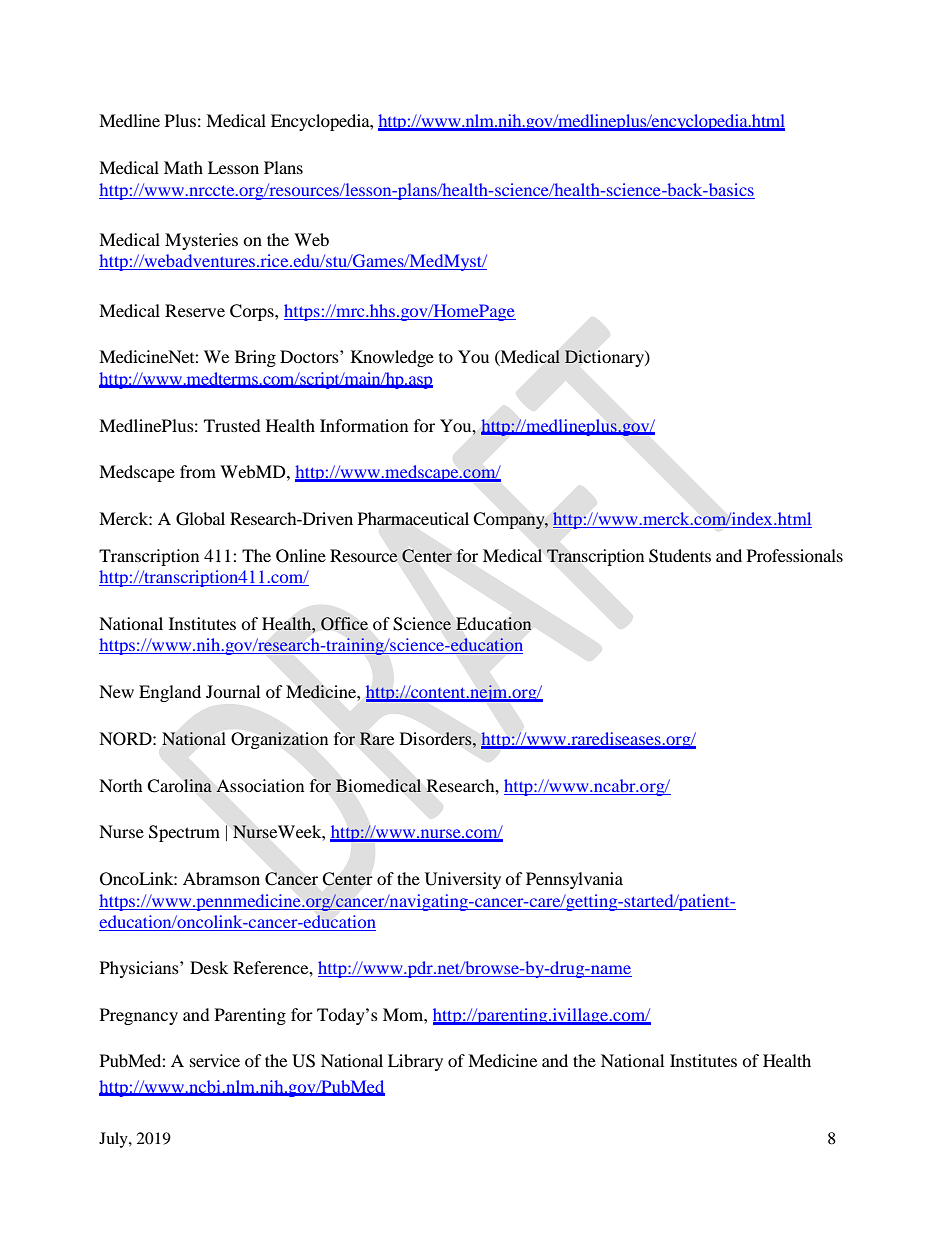  What do you see at coordinates (463, 880) in the page?
I see `University` at bounding box center [463, 880].
